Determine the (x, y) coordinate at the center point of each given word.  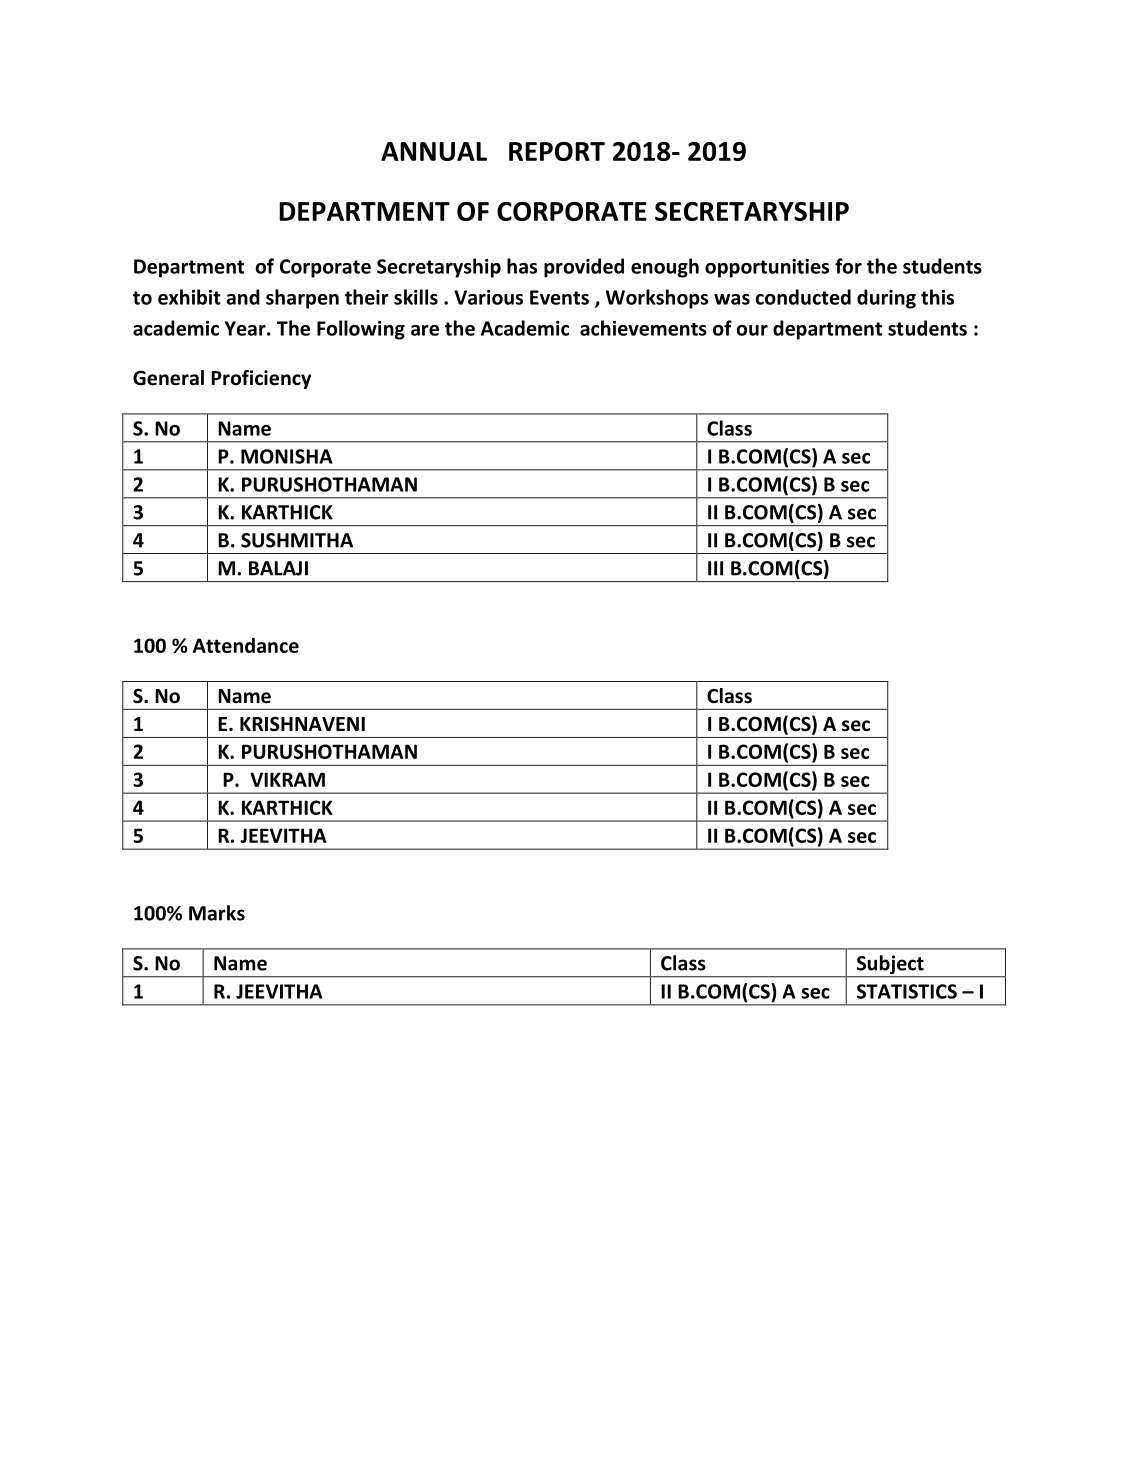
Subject (890, 966)
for (848, 266)
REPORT (557, 151)
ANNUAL (434, 151)
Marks (217, 913)
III (715, 568)
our (752, 330)
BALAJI (278, 568)
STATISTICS (907, 991)
